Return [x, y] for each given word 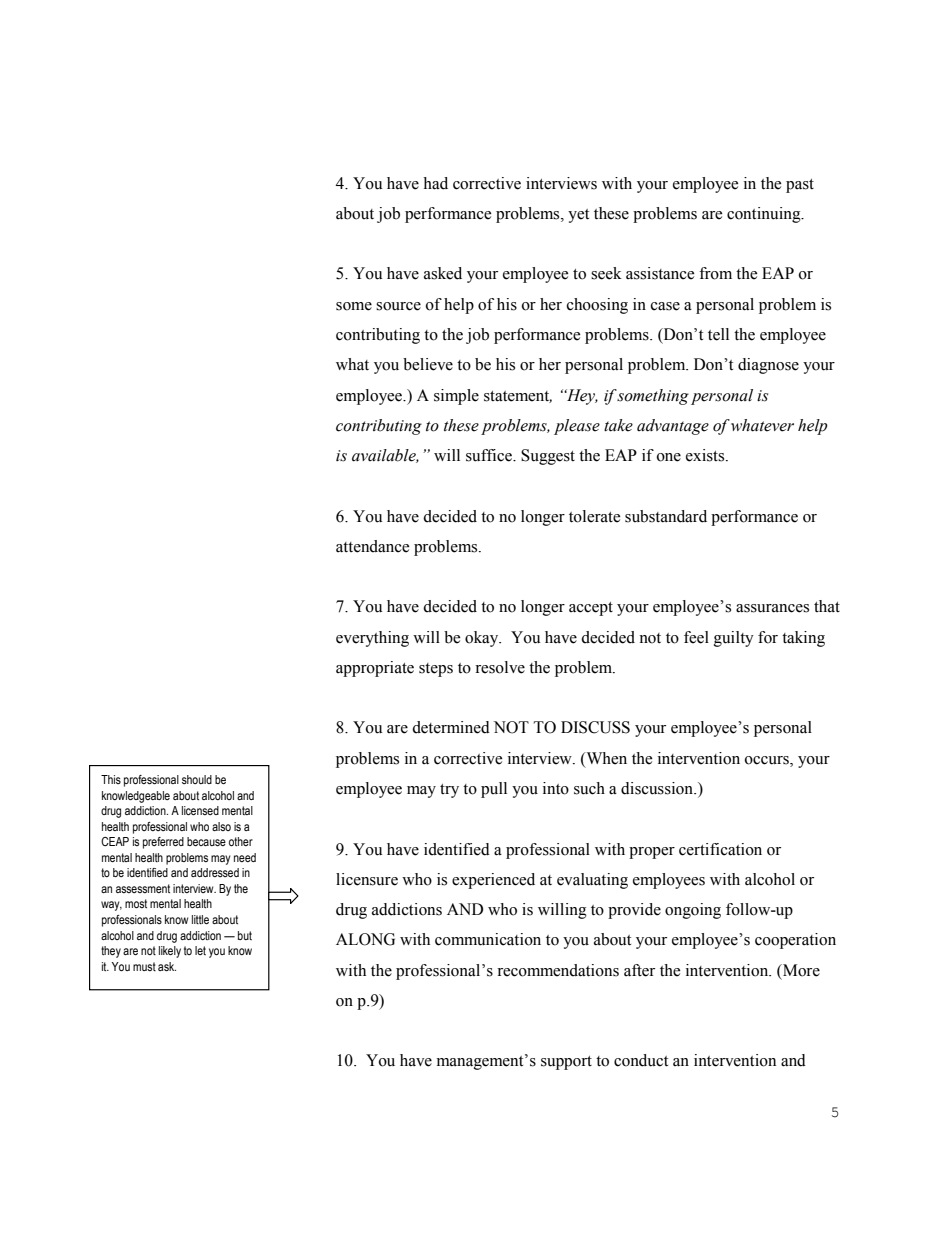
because [206, 842]
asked [443, 273]
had [435, 183]
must [144, 966]
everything [372, 639]
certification [720, 849]
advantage [673, 427]
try [449, 791]
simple [456, 397]
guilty [734, 639]
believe [428, 364]
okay [483, 639]
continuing [765, 215]
